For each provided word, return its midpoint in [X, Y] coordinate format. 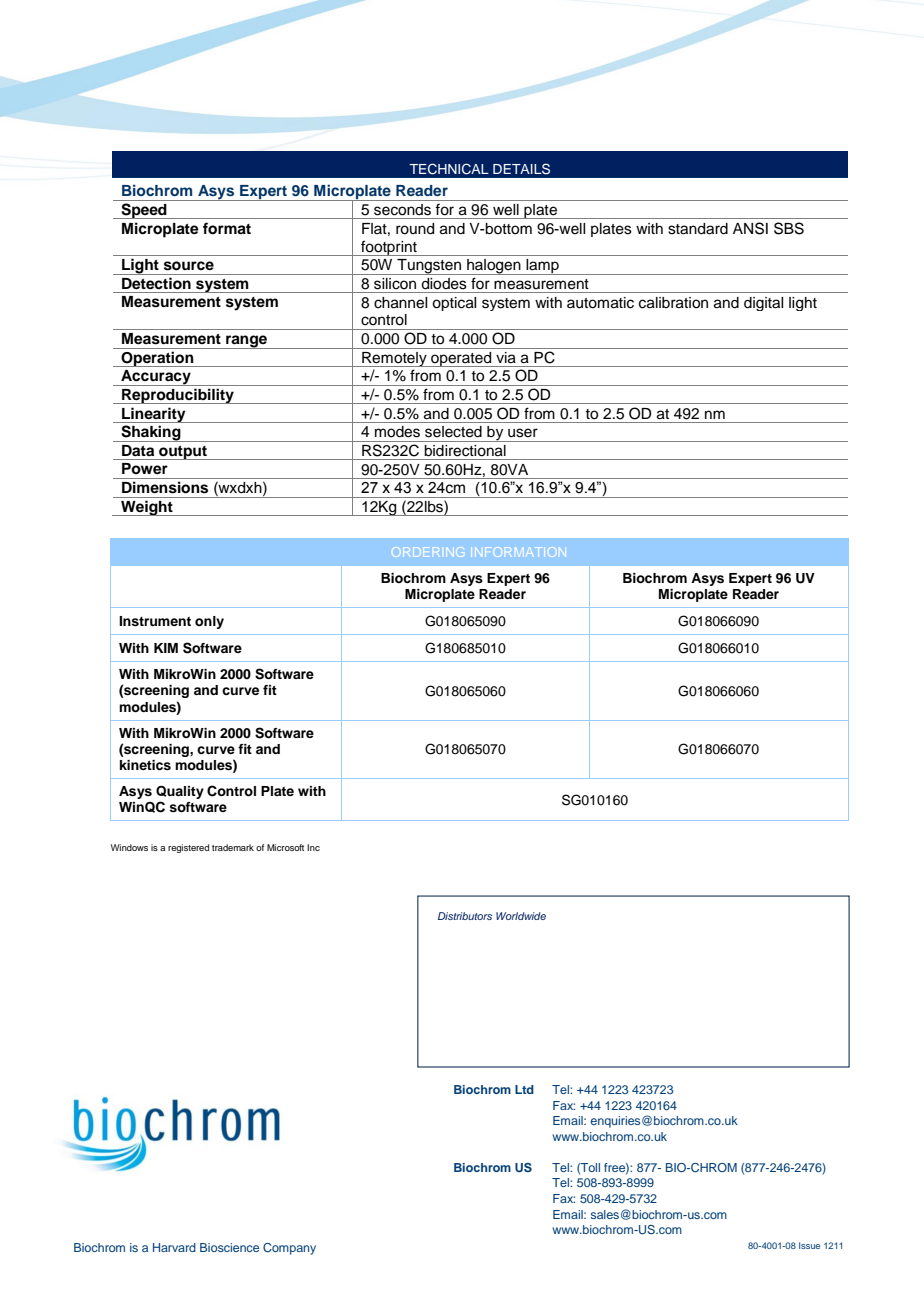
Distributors [465, 916]
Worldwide [521, 916]
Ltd [524, 1089]
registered [188, 848]
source [189, 266]
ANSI [750, 228]
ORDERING [429, 552]
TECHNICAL [449, 169]
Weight [147, 508]
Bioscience [229, 1247]
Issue [809, 1245]
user [523, 433]
